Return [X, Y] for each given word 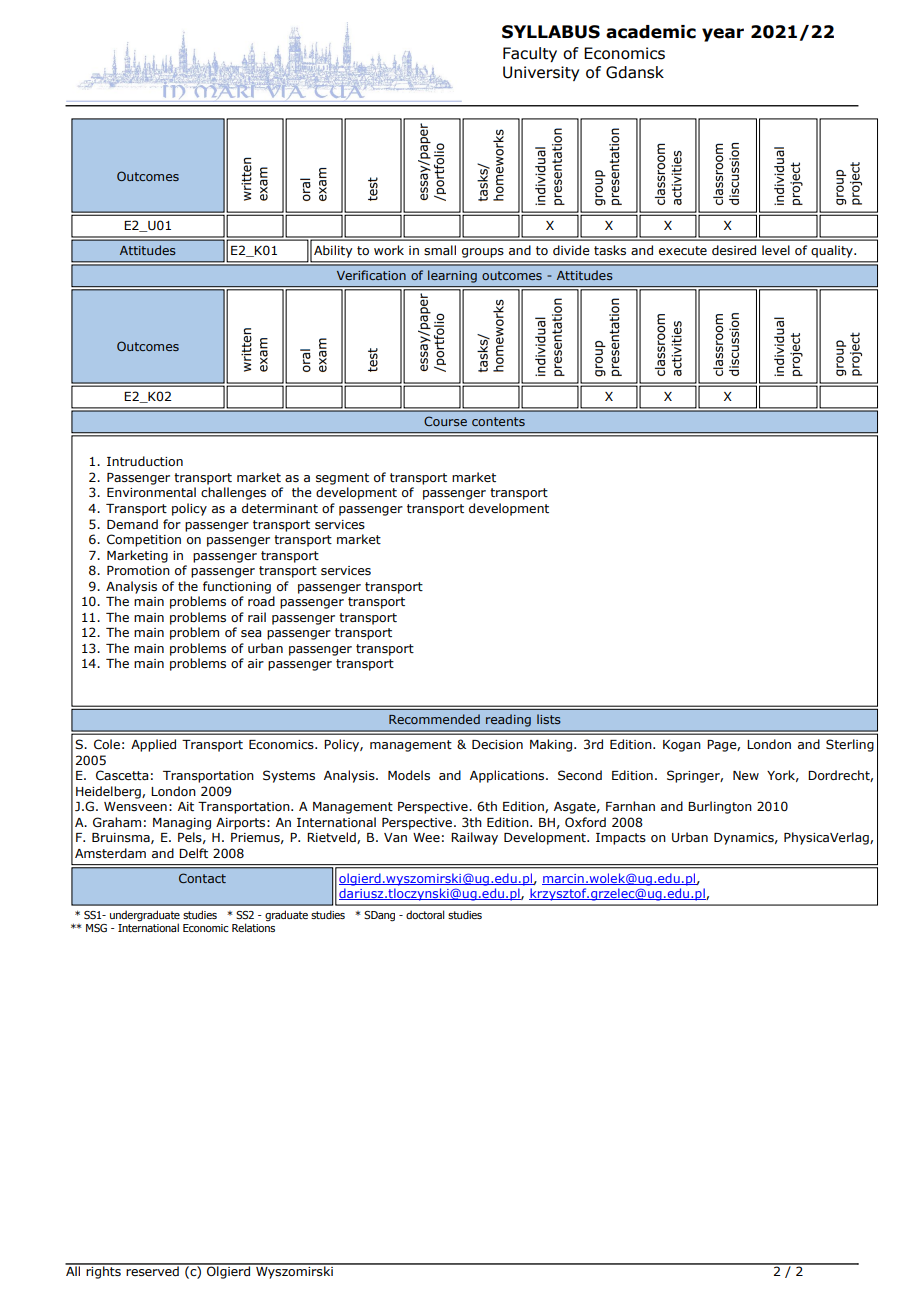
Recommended [434, 719]
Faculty [530, 54]
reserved [152, 1270]
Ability [333, 251]
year [723, 35]
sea [251, 633]
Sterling [850, 745]
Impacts [621, 839]
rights [103, 1271]
